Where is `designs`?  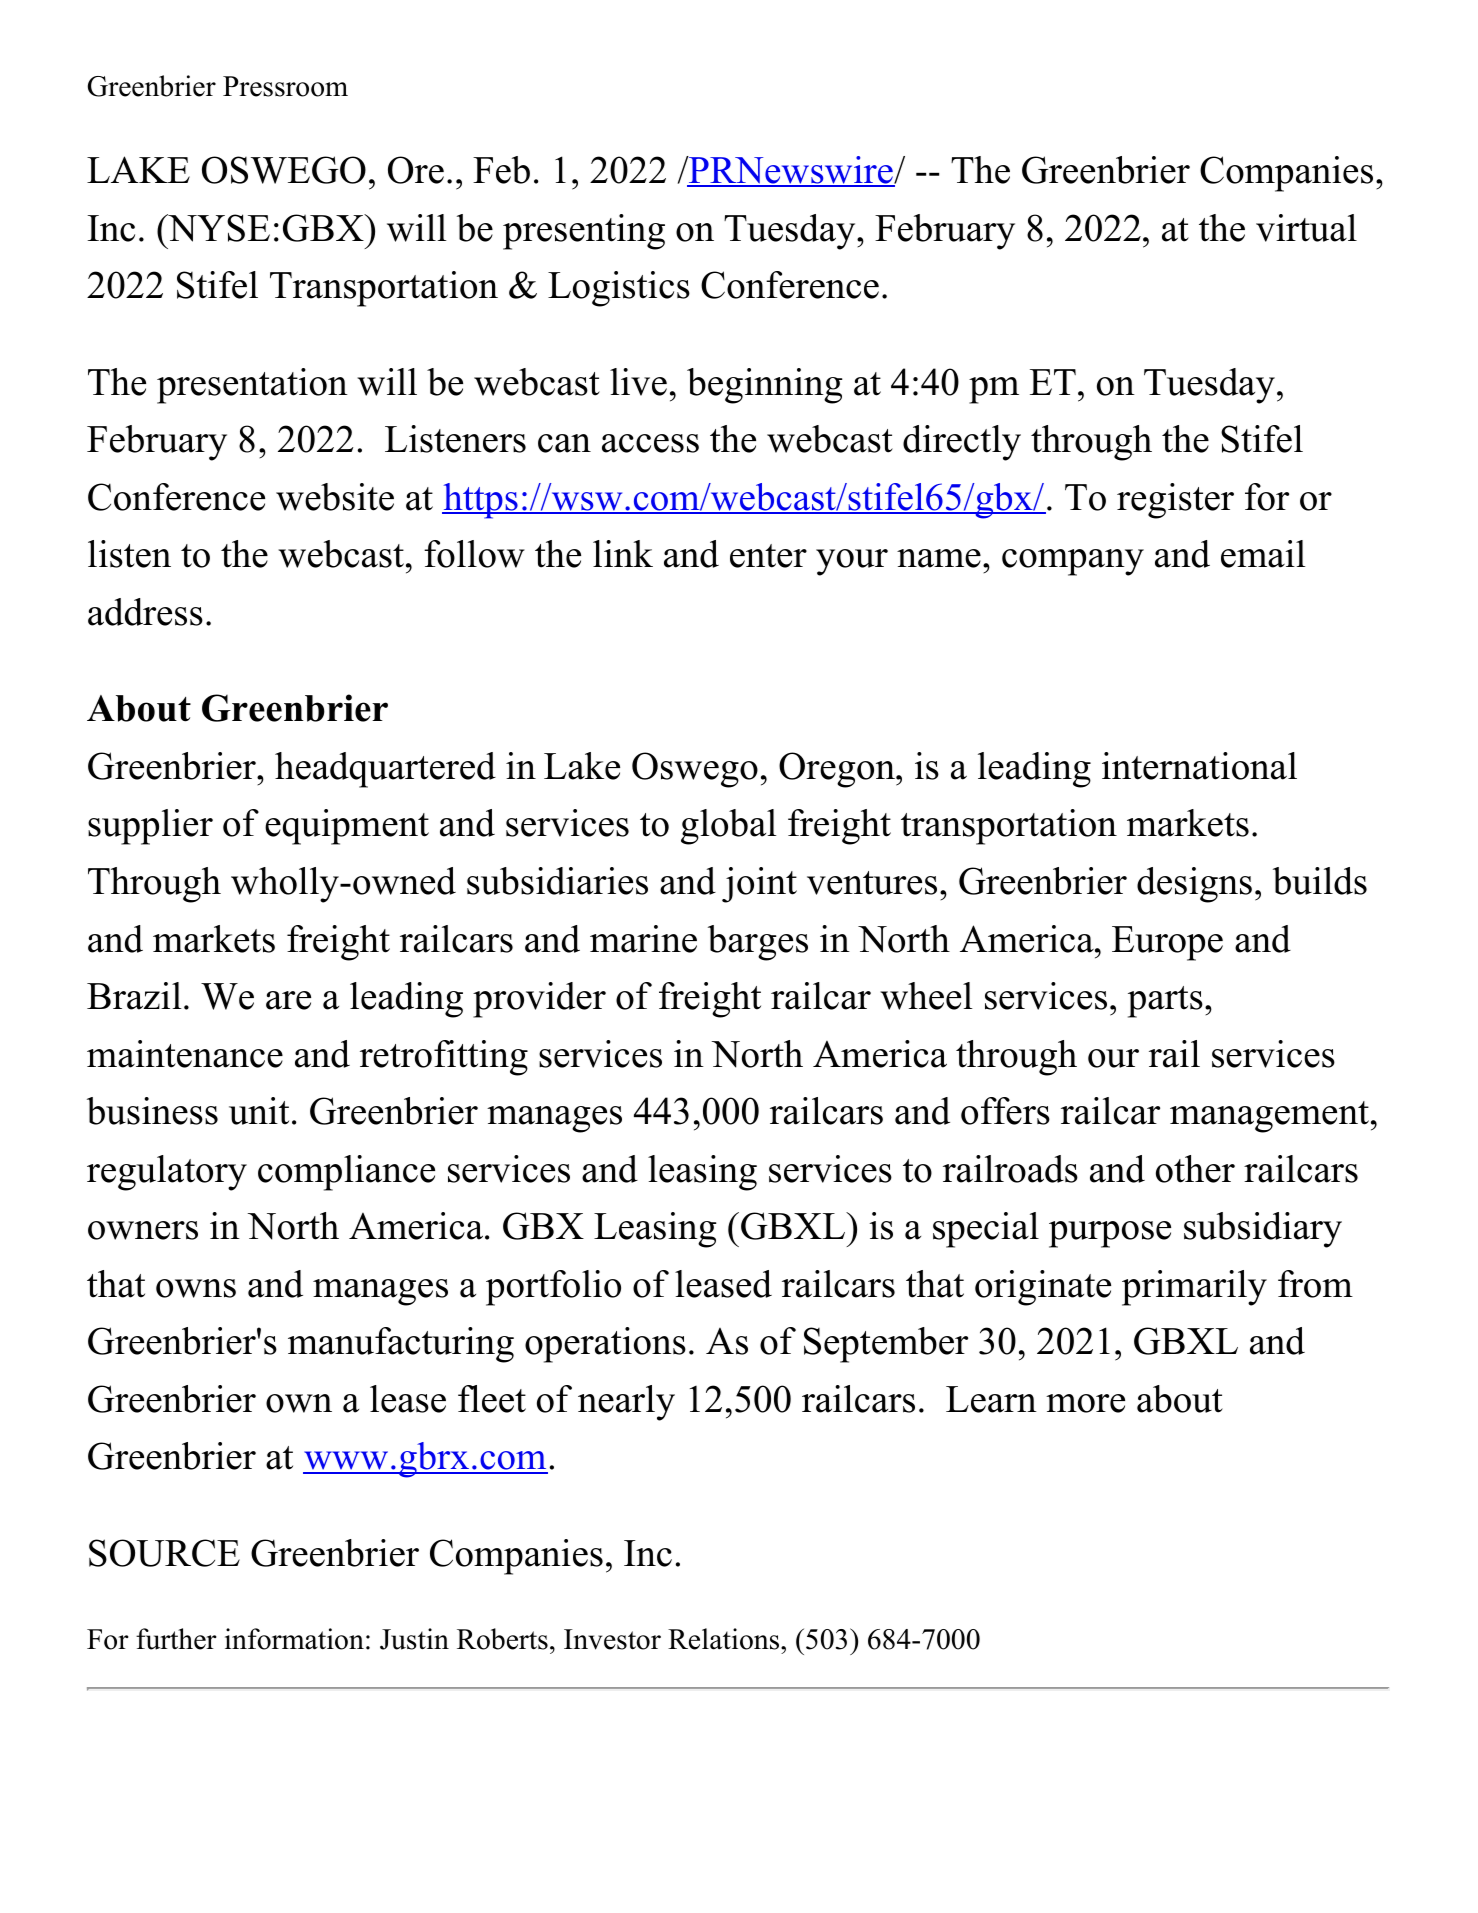
designs is located at coordinates (1194, 885).
